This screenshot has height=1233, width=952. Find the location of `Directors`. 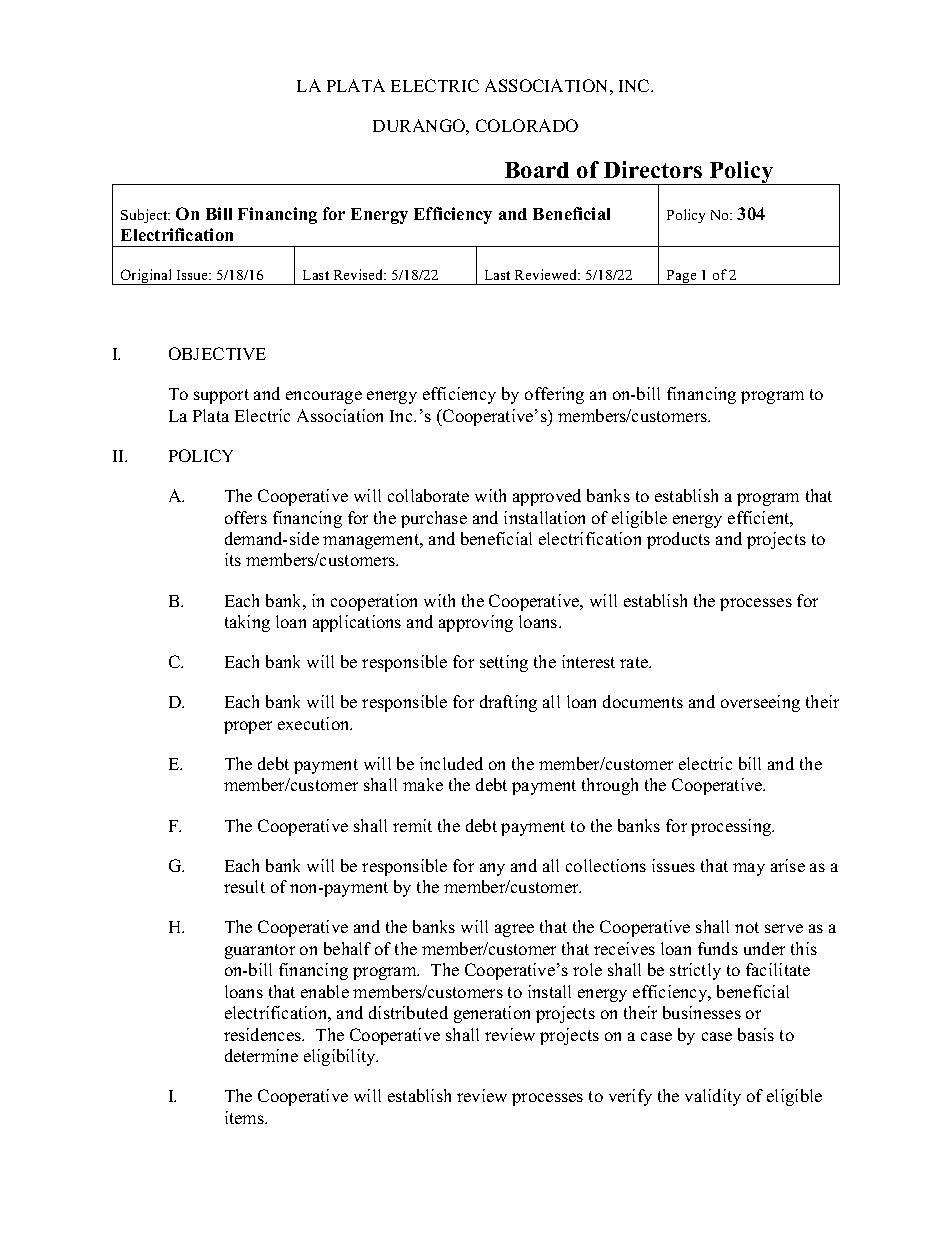

Directors is located at coordinates (653, 169).
